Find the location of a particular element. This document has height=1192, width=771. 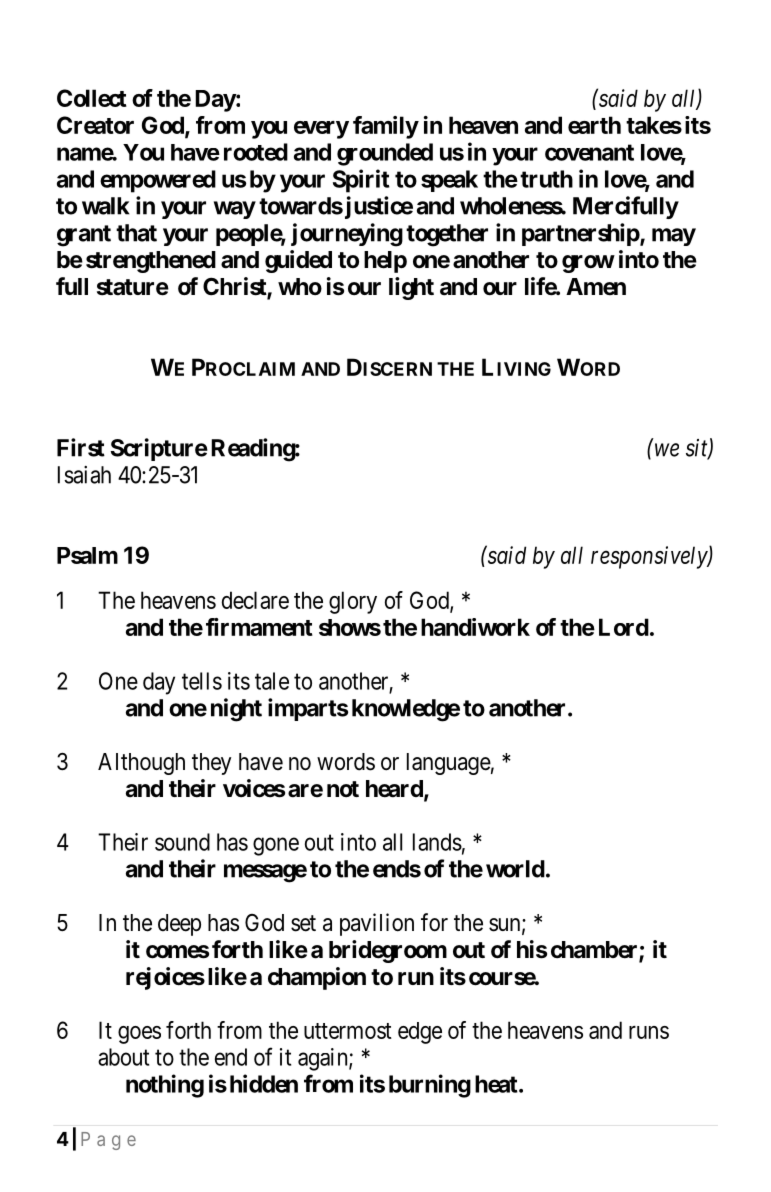

goes is located at coordinates (139, 1035).
